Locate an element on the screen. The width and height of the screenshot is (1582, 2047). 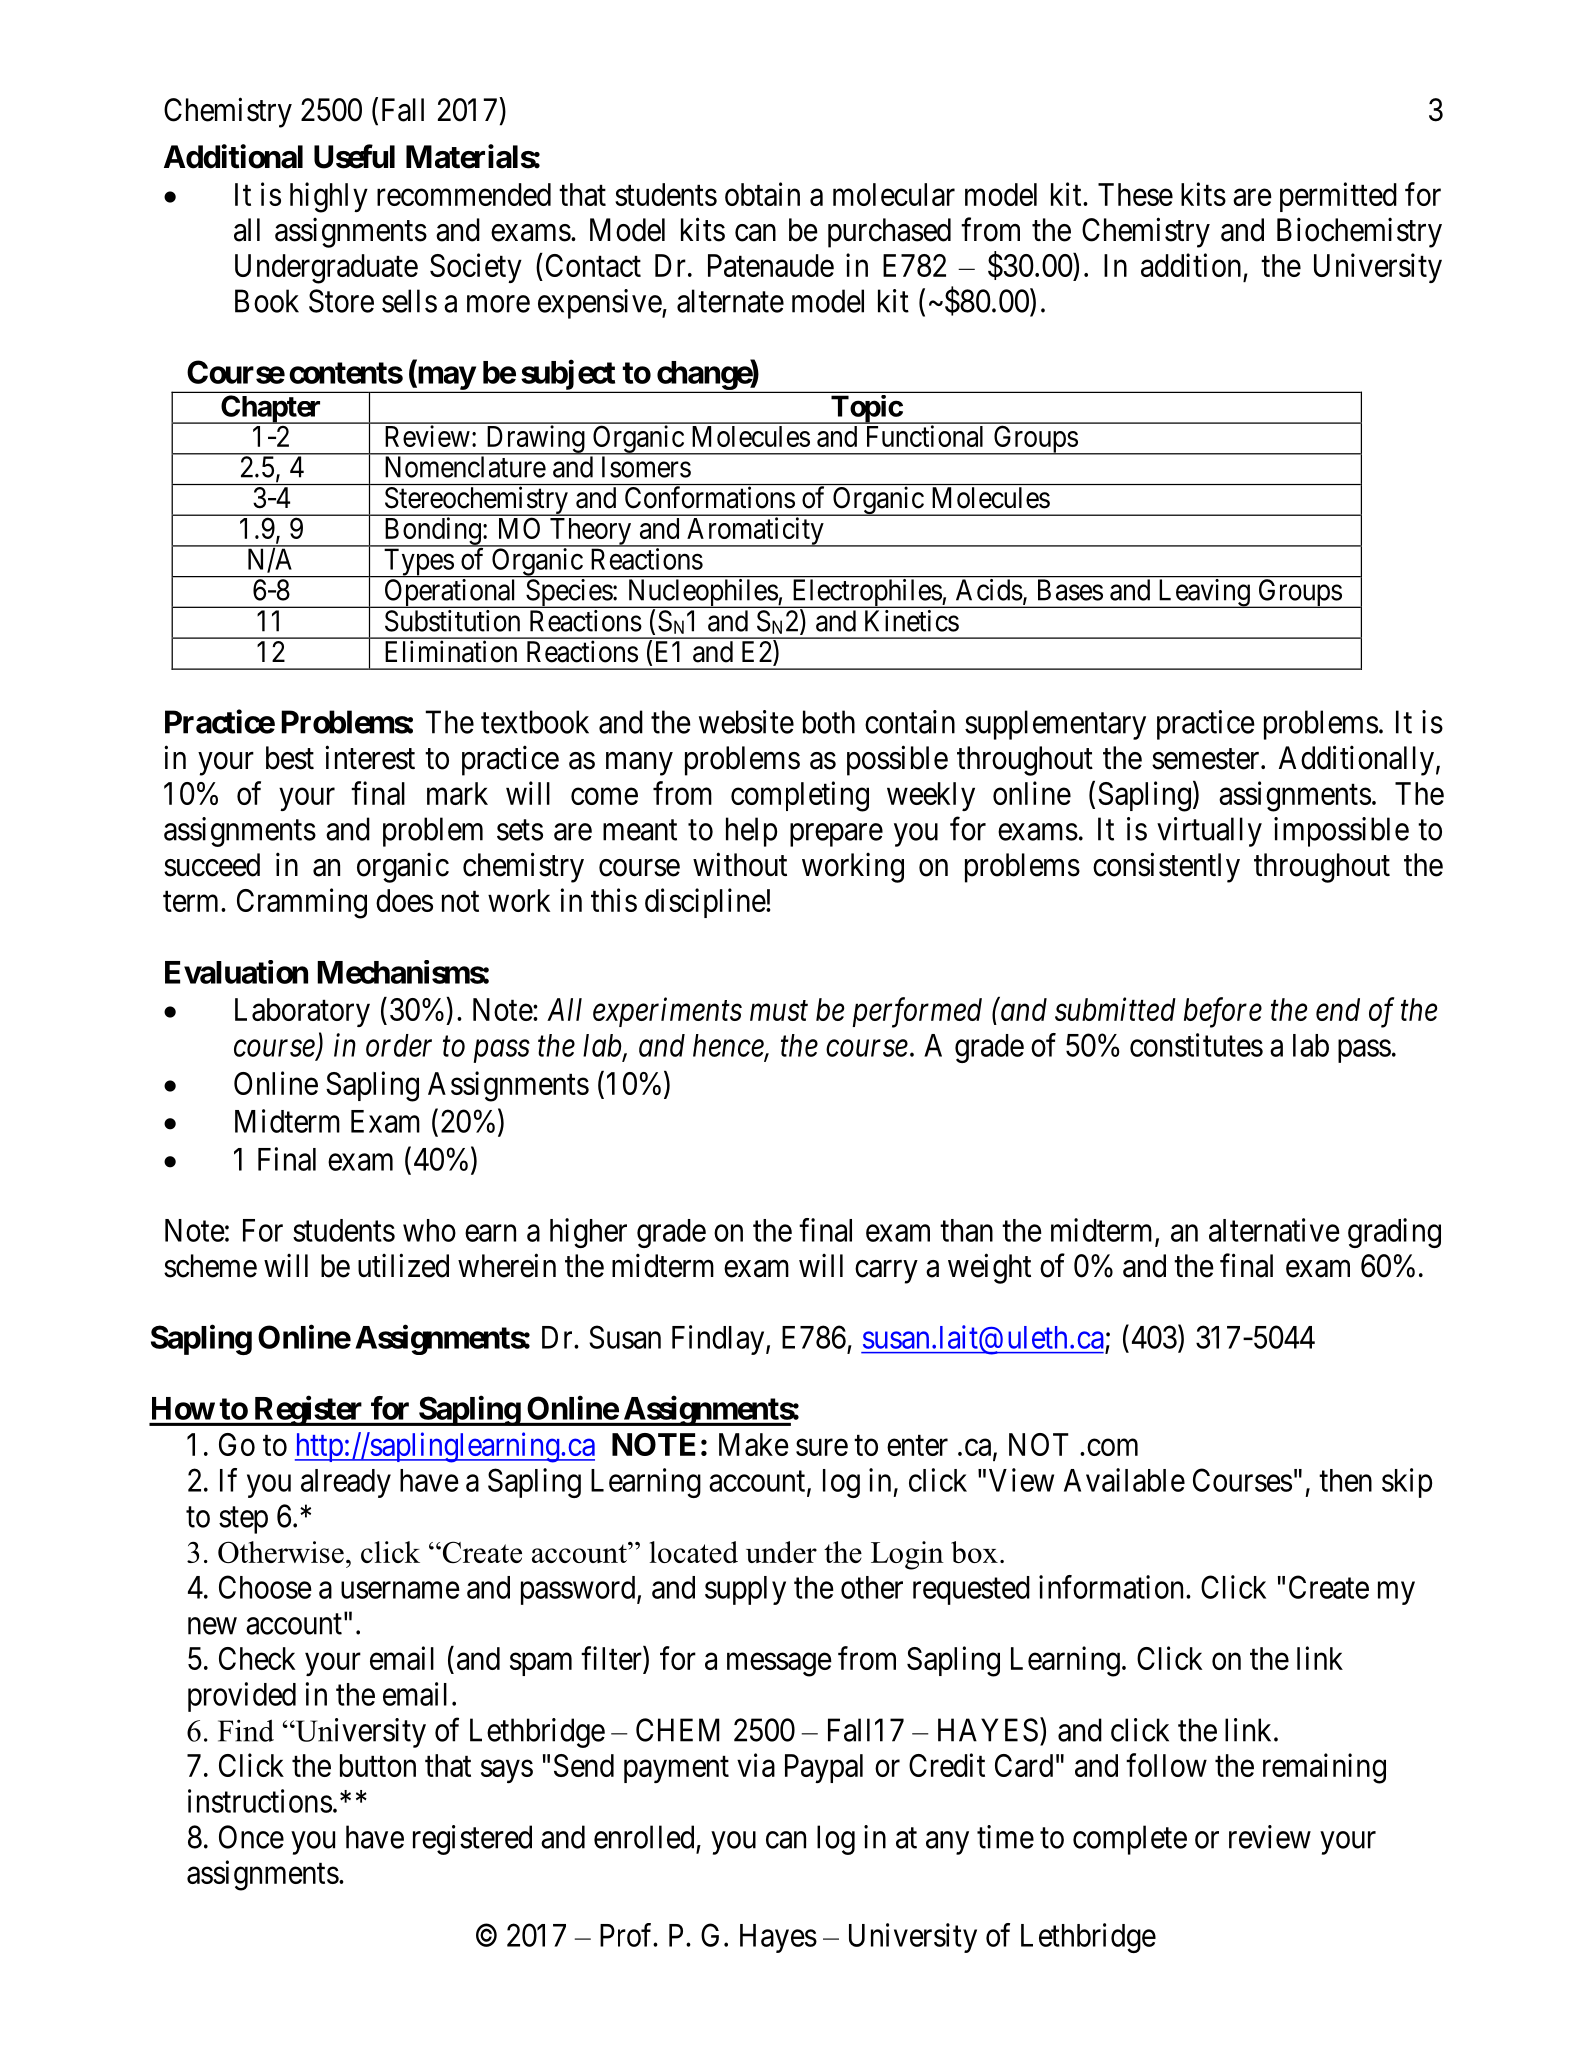
obtain is located at coordinates (762, 194).
